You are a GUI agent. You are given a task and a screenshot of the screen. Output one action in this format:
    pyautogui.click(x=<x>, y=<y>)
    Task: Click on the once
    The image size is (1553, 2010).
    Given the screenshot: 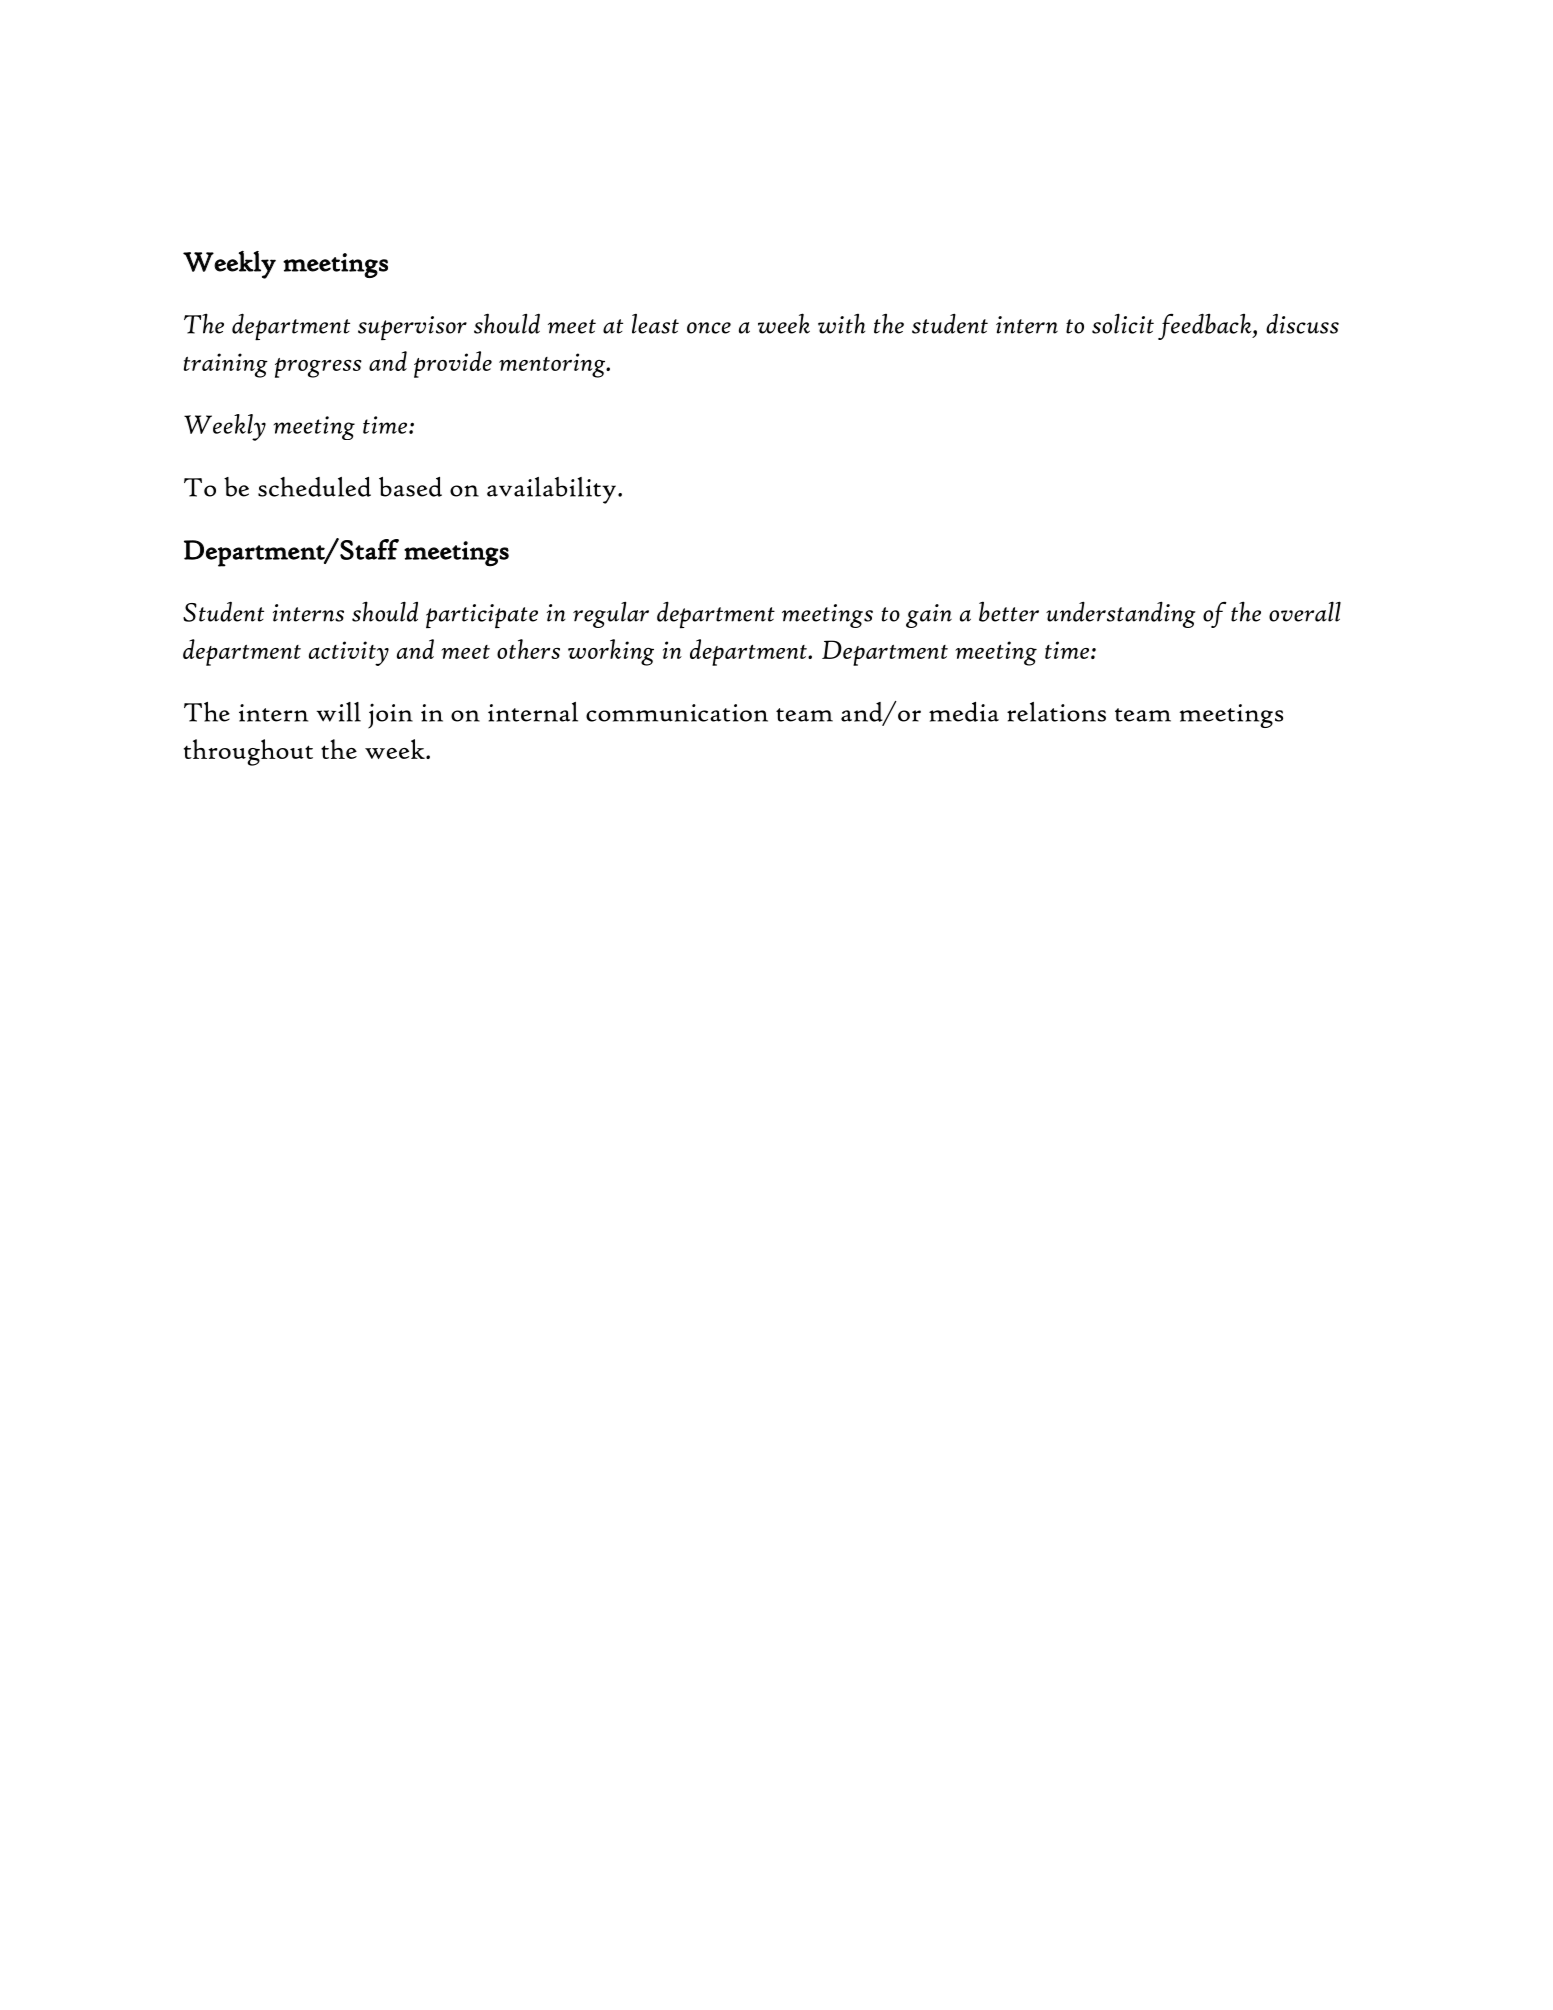 What is the action you would take?
    pyautogui.click(x=709, y=328)
